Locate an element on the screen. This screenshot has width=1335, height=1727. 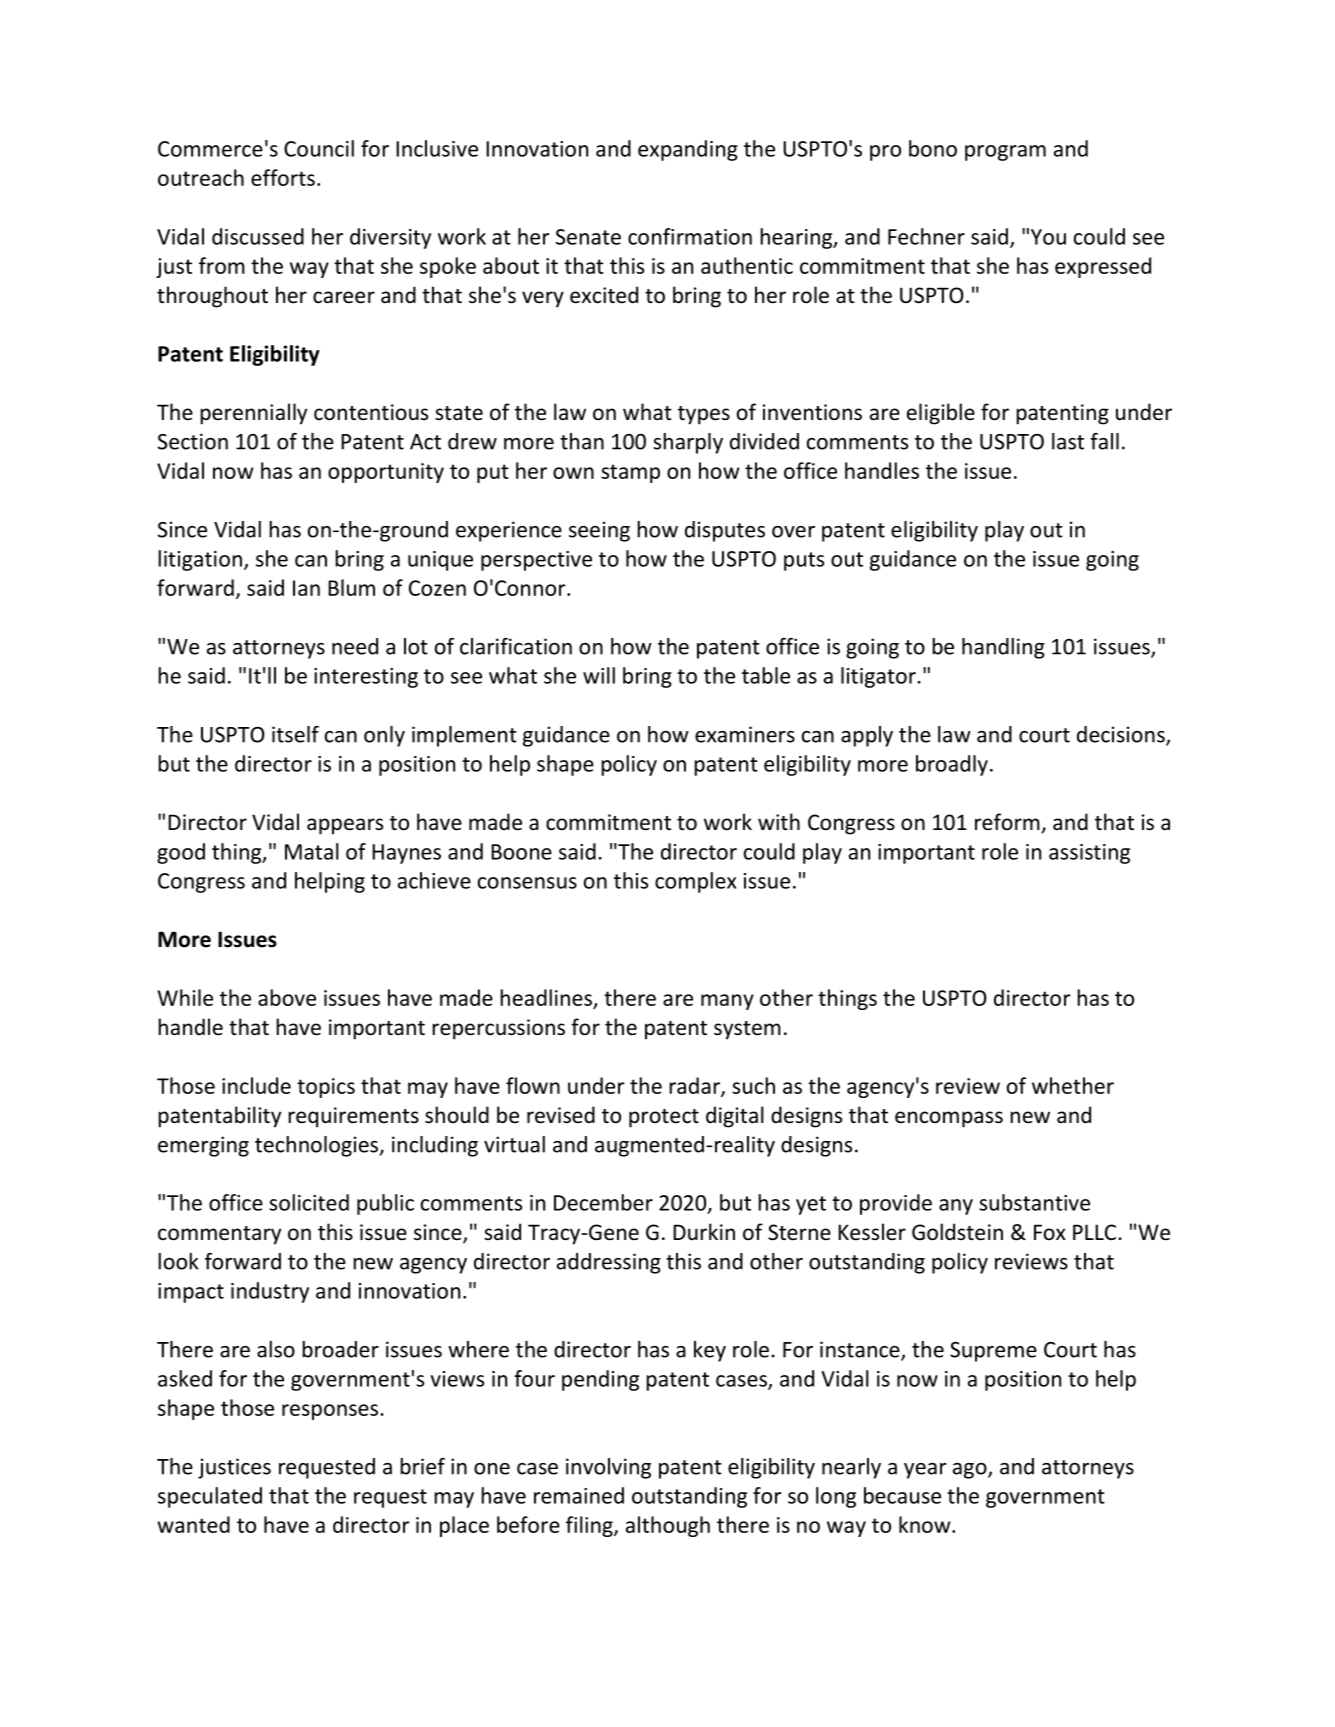
efforts is located at coordinates (283, 177).
